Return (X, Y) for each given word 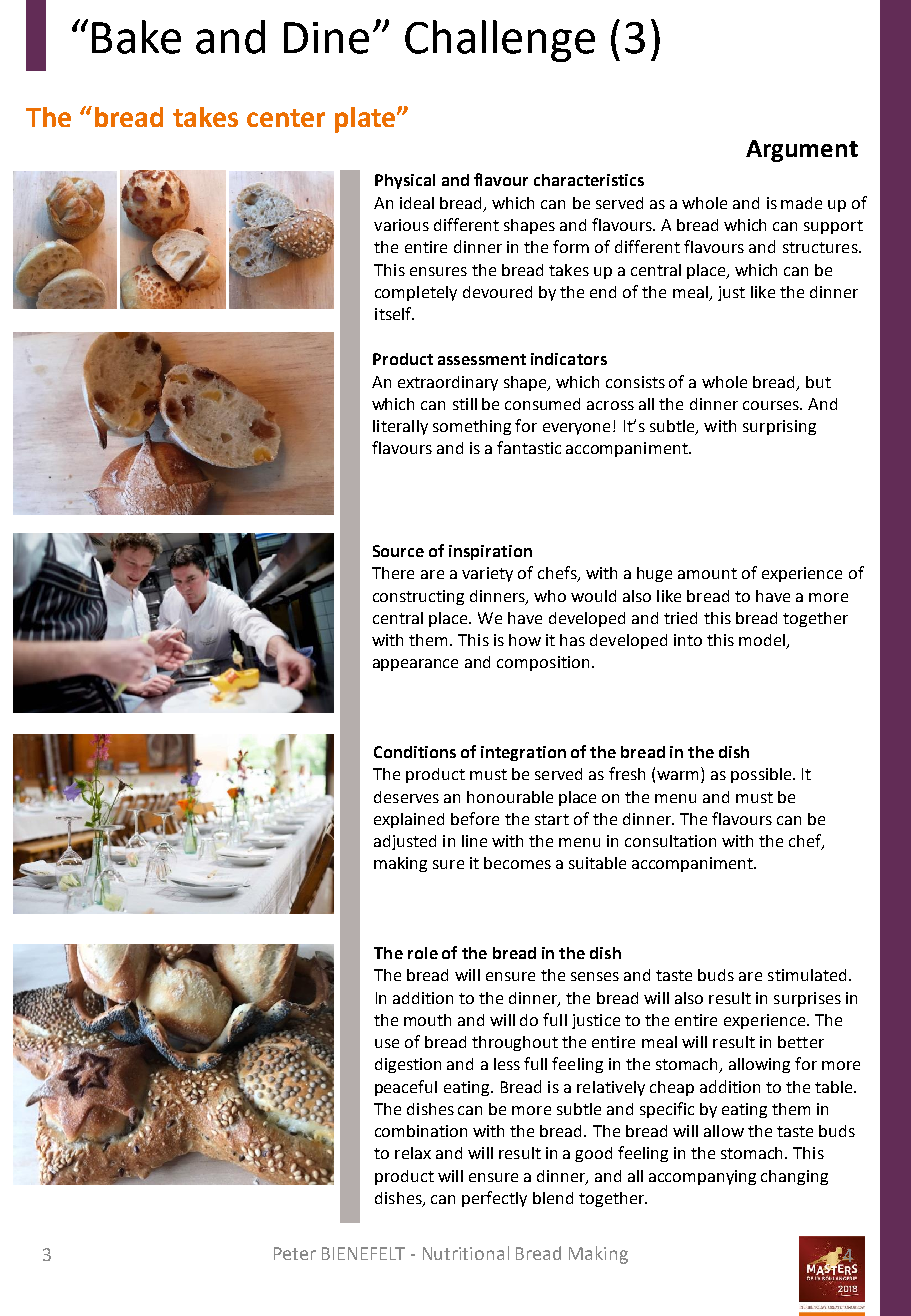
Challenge (500, 41)
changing (794, 1177)
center (286, 118)
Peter (295, 1253)
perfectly (494, 1199)
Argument (802, 151)
